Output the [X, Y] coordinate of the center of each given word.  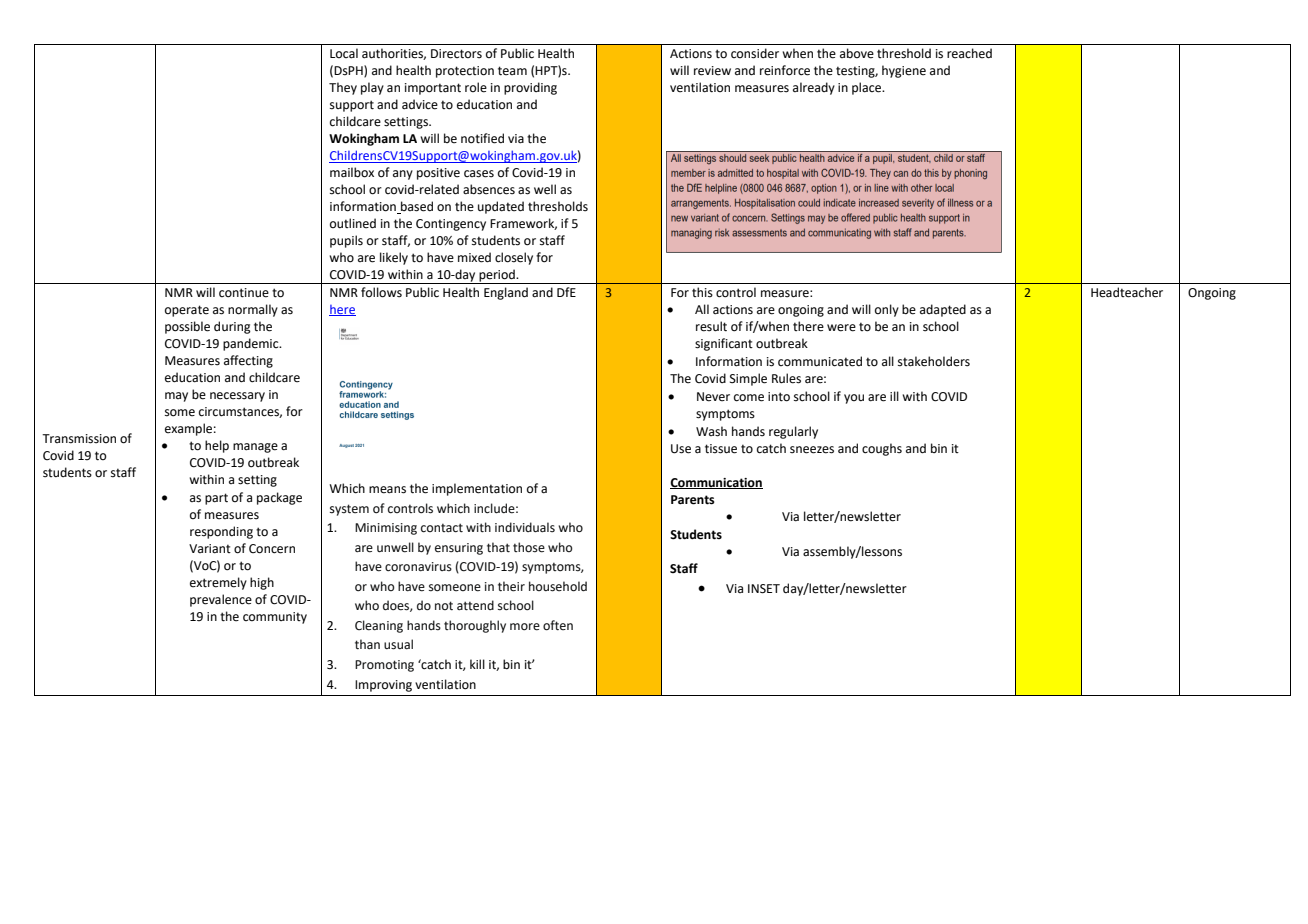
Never [713, 397]
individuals [525, 527]
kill [477, 664]
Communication [716, 483]
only [887, 310]
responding [221, 532]
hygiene [904, 71]
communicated [820, 361]
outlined [353, 223]
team [512, 71]
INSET [764, 589]
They [343, 88]
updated [501, 207]
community [275, 618]
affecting [248, 361]
